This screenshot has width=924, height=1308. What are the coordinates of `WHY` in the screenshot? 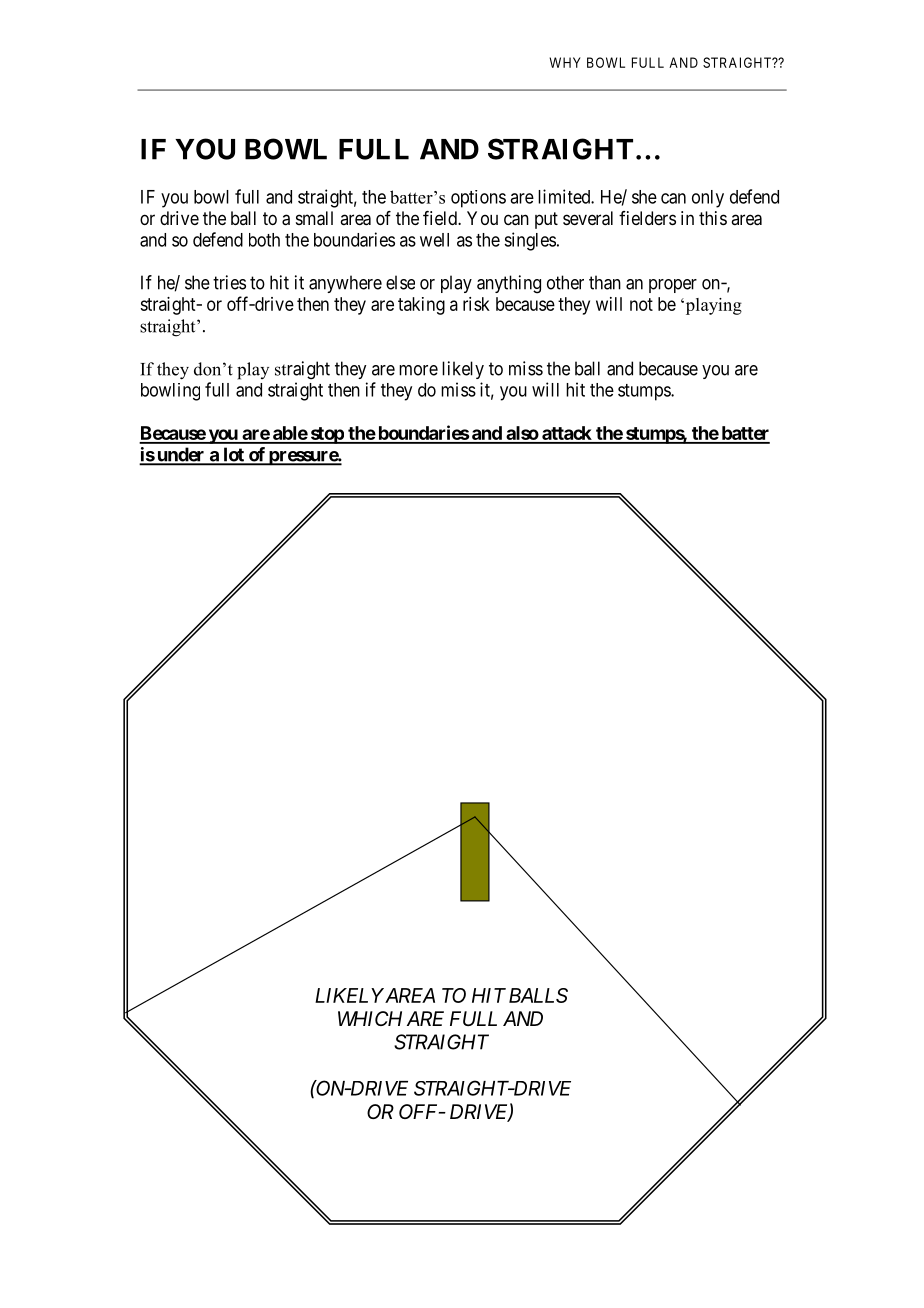 It's located at (565, 62).
